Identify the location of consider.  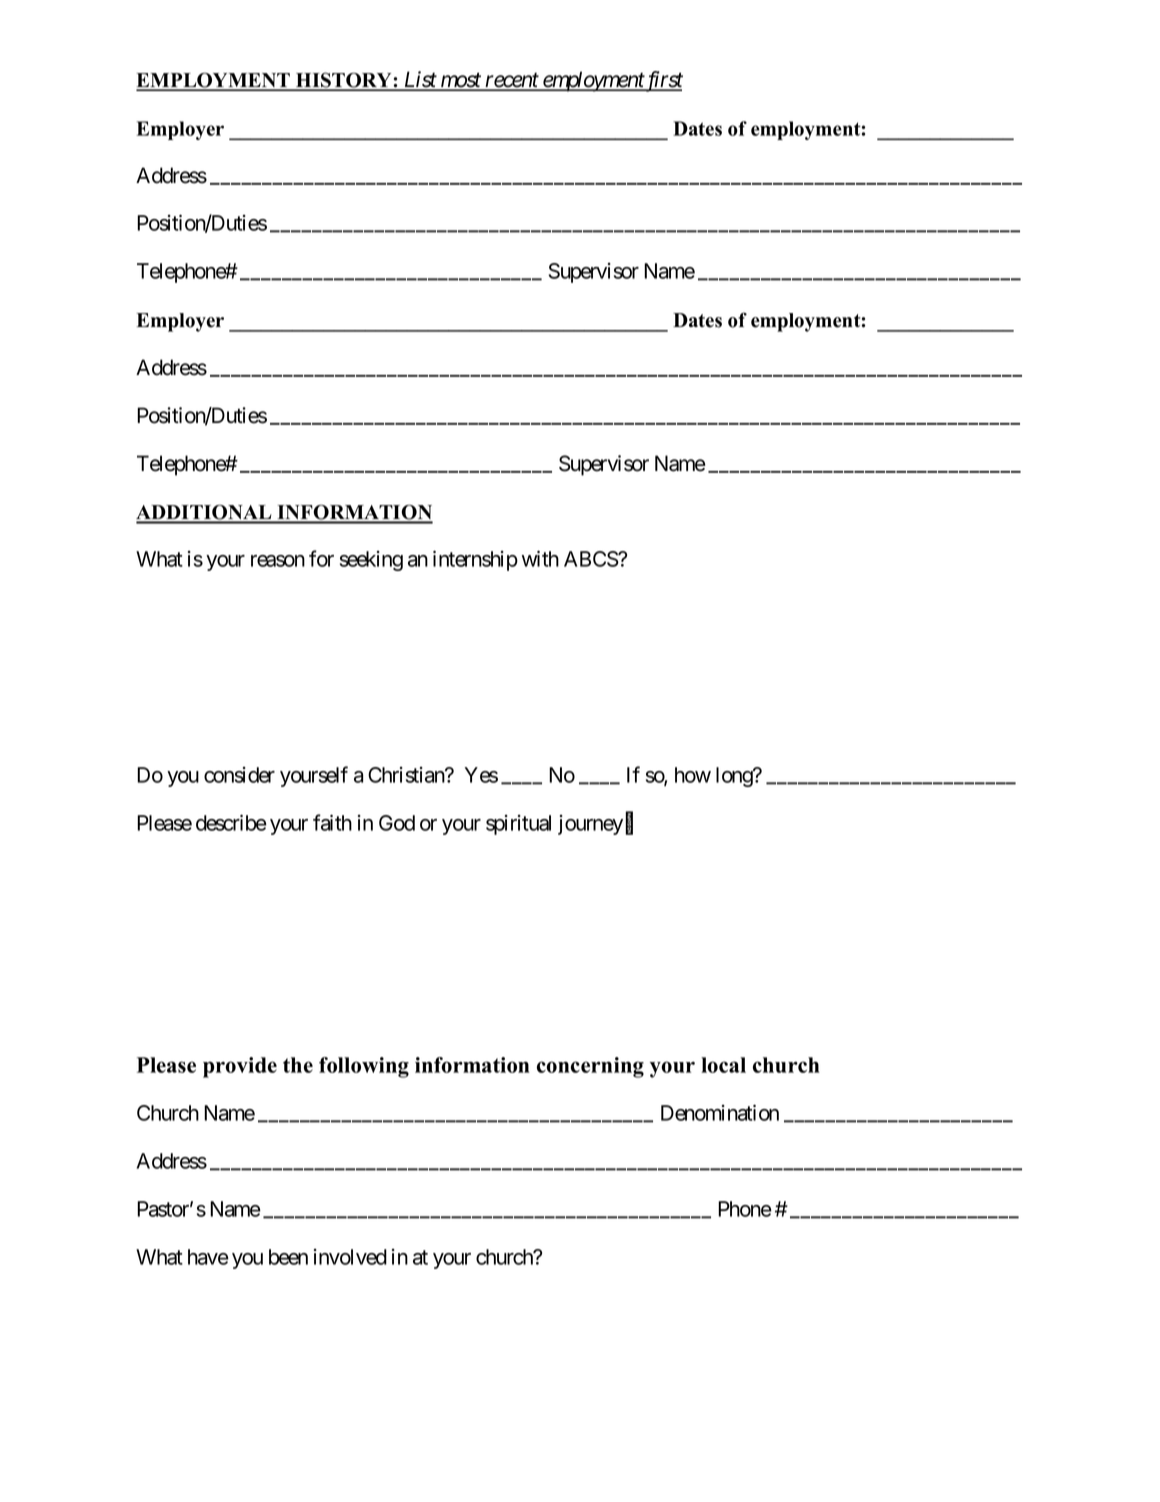
(239, 775).
